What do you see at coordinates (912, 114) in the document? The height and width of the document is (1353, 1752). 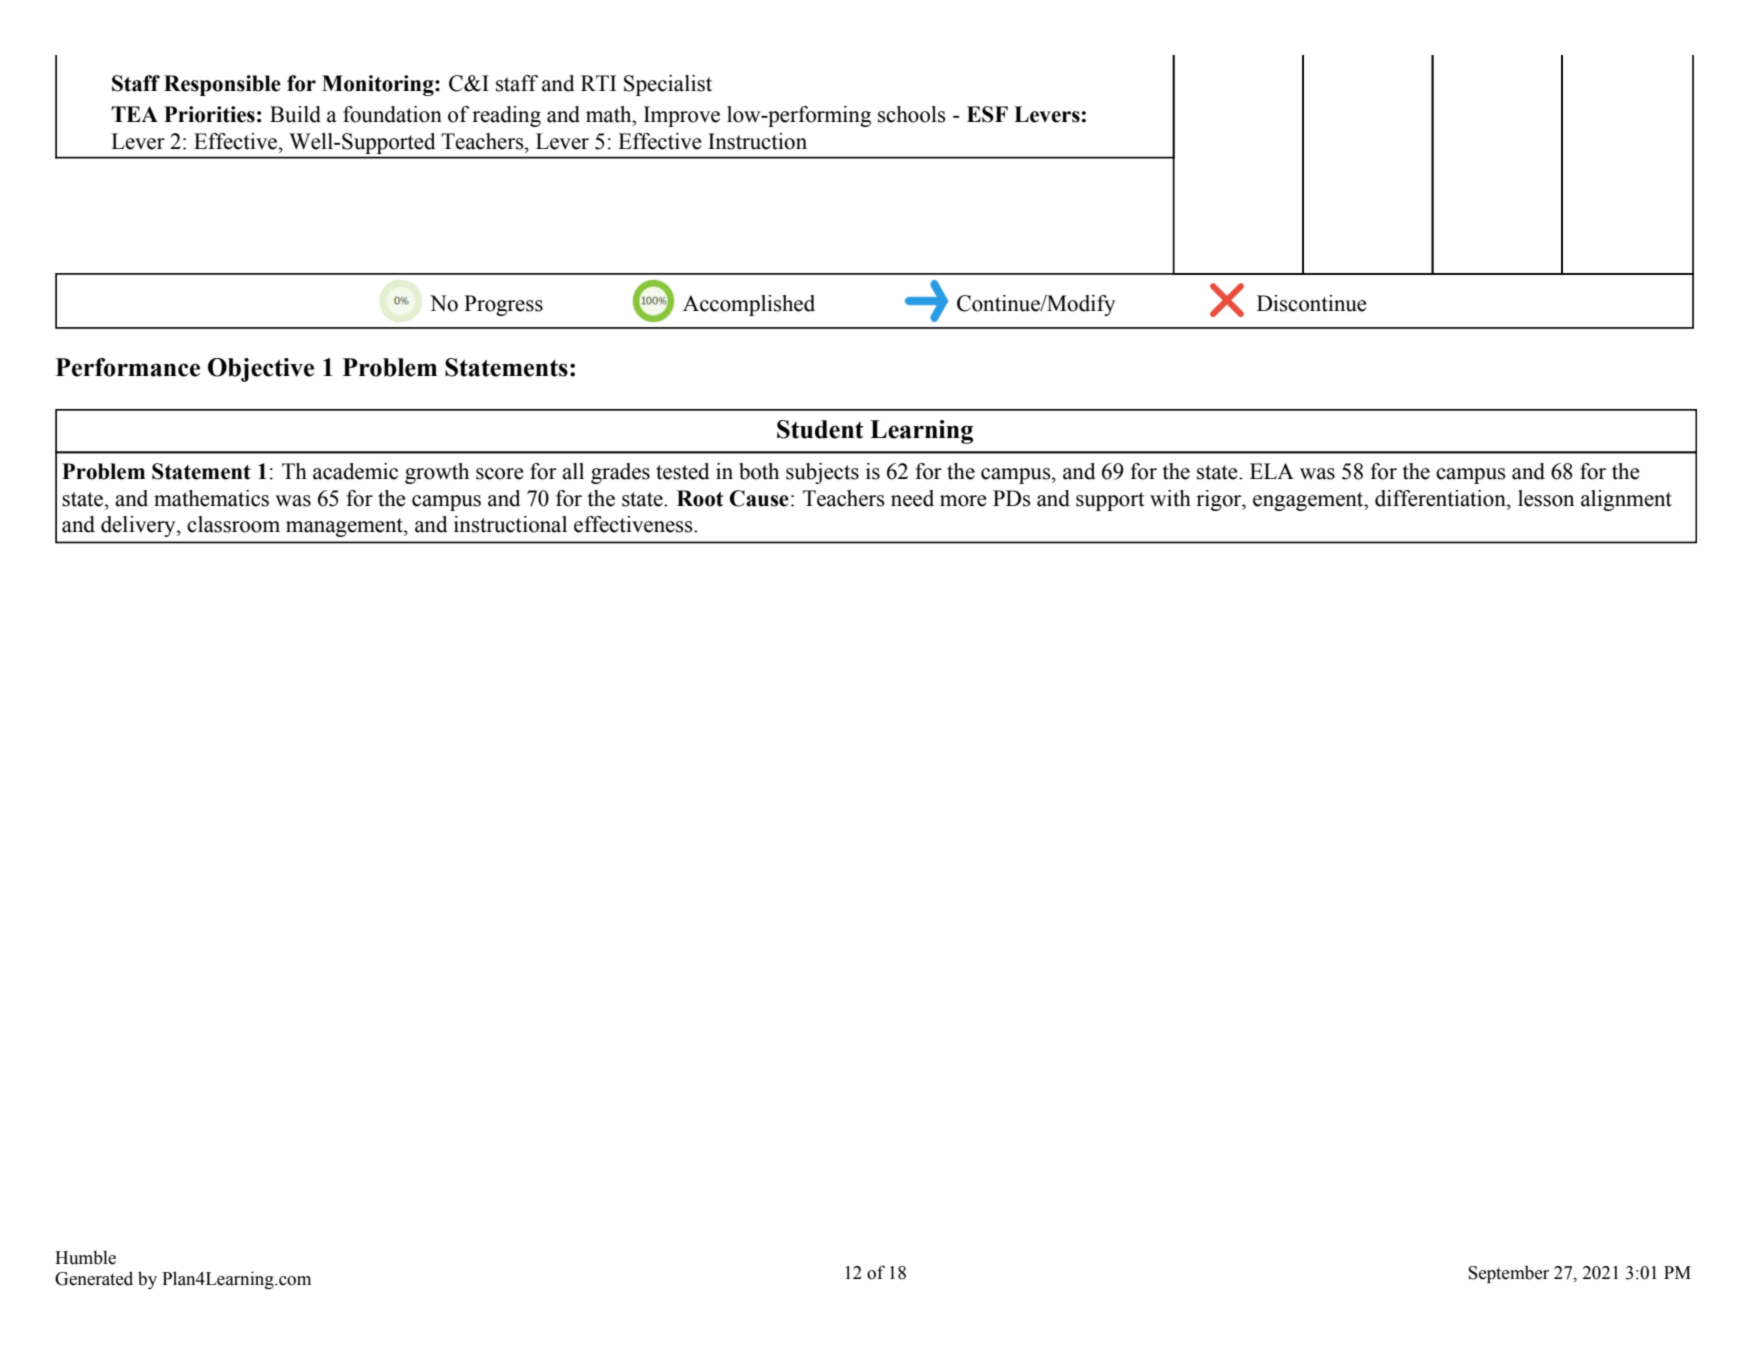 I see `schools` at bounding box center [912, 114].
